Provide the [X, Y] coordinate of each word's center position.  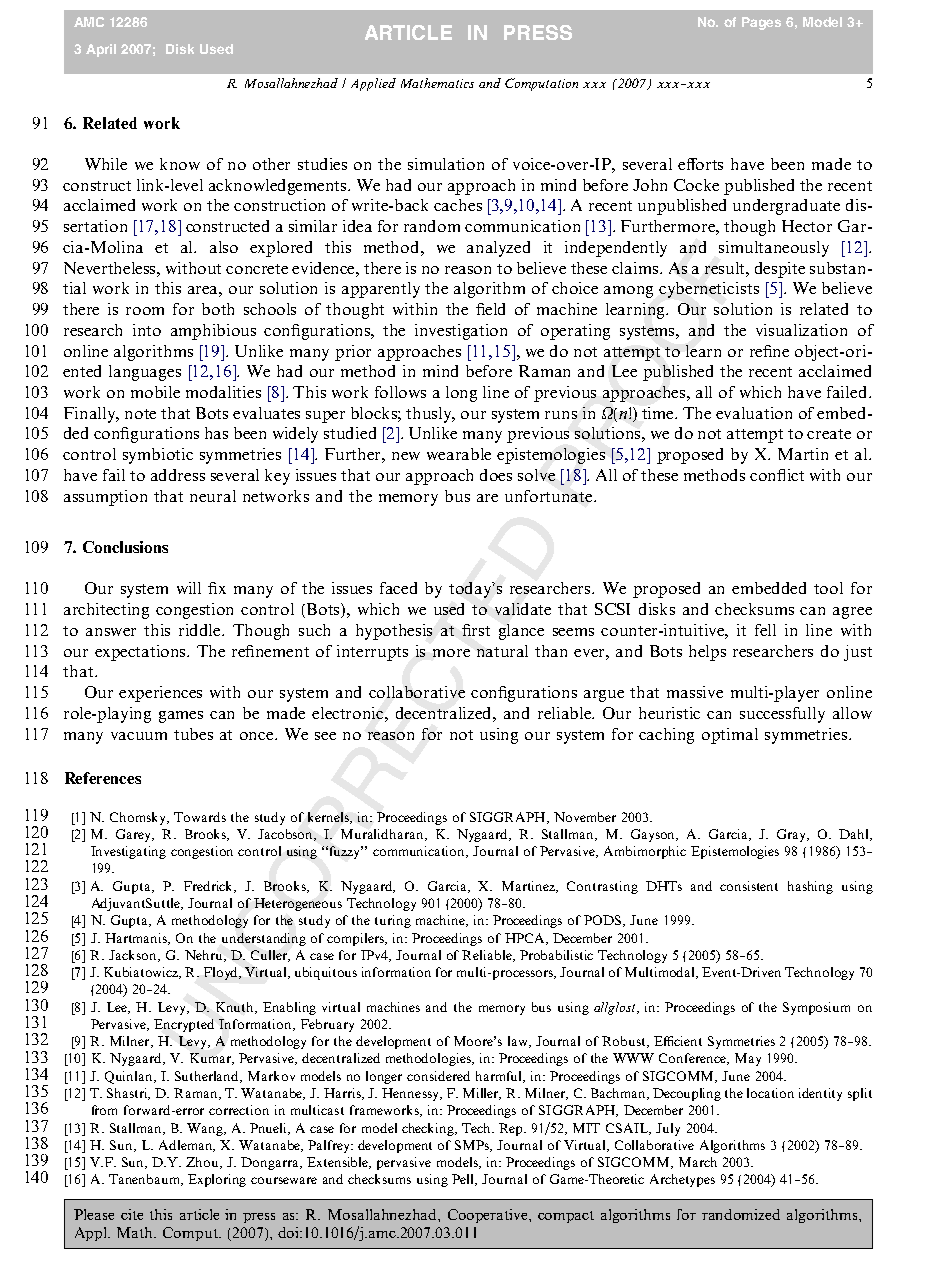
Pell [464, 1180]
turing [393, 921]
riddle [201, 630]
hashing [810, 887]
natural [502, 651]
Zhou [203, 1163]
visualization [801, 330]
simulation [446, 164]
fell [765, 630]
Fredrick [210, 887]
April [101, 50]
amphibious [213, 332]
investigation [461, 332]
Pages [761, 23]
